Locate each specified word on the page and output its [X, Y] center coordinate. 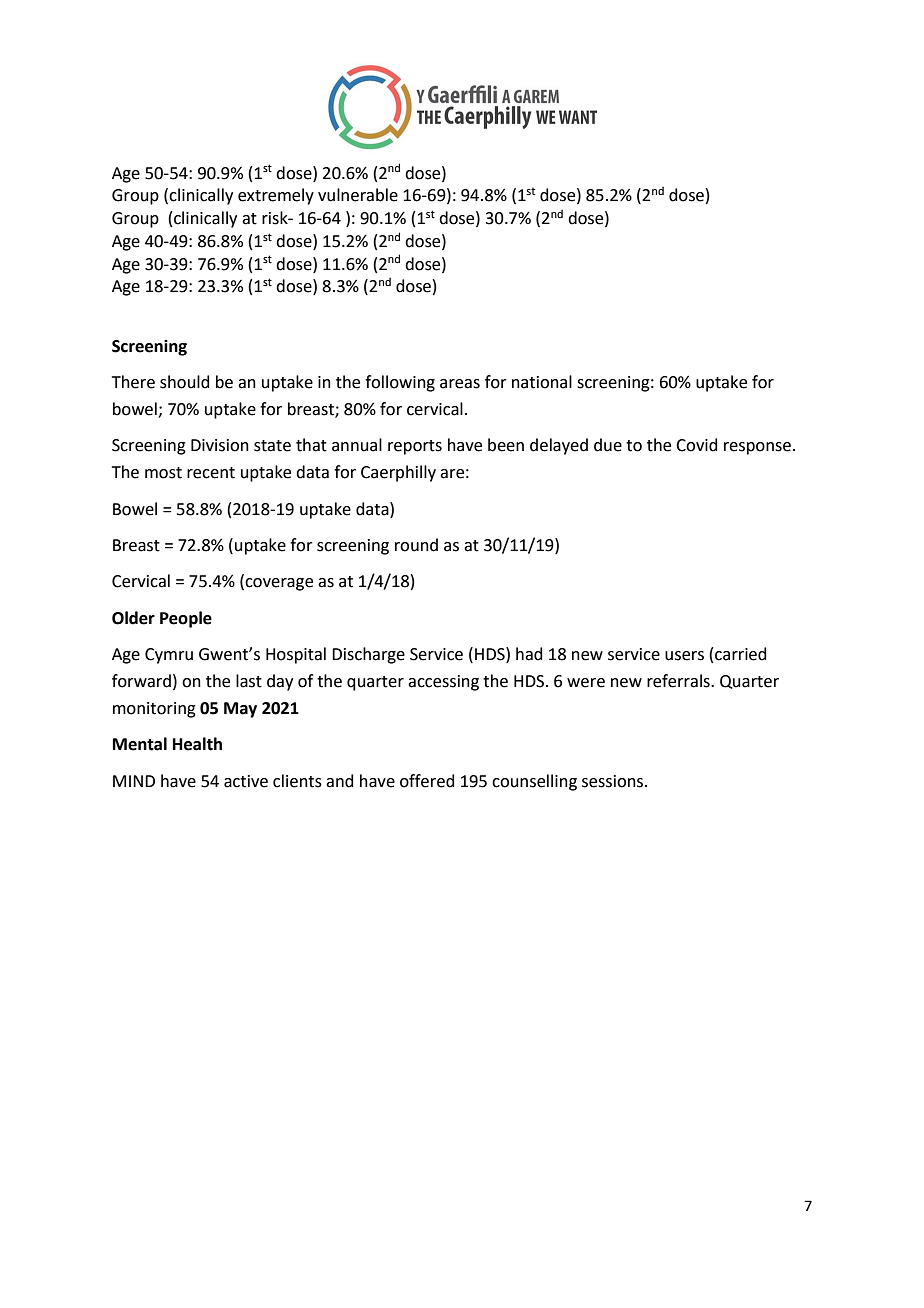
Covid [697, 445]
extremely [276, 196]
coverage [278, 584]
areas [460, 384]
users [684, 656]
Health [197, 744]
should [185, 382]
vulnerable [358, 195]
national [542, 382]
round [416, 545]
